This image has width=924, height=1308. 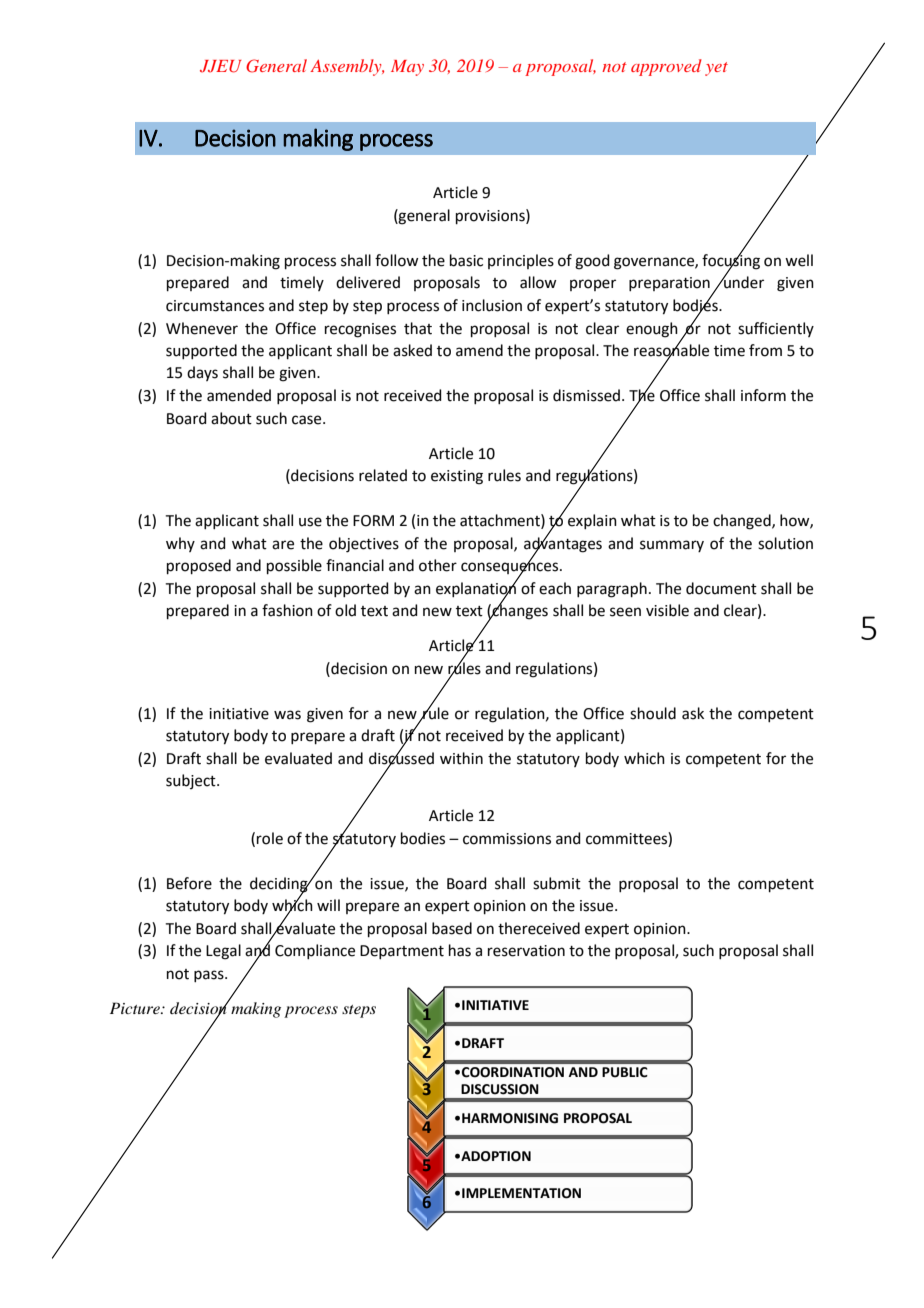 What do you see at coordinates (347, 67) in the image?
I see `Assembly` at bounding box center [347, 67].
